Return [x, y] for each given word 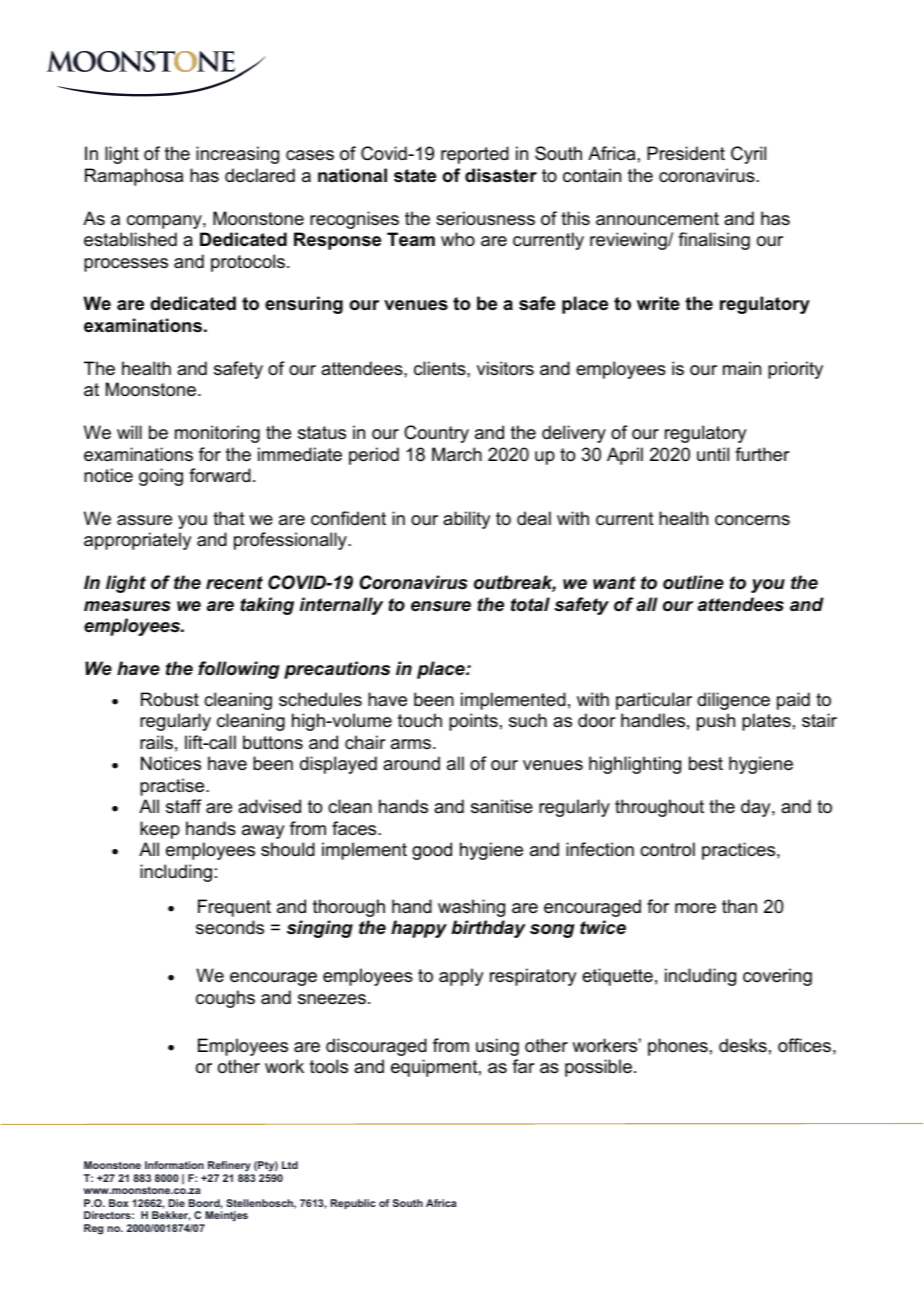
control [667, 849]
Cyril [748, 155]
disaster [501, 175]
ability [466, 520]
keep [160, 830]
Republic [353, 1204]
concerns [752, 520]
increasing [237, 155]
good [432, 851]
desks [743, 1045]
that [229, 518]
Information [174, 1165]
